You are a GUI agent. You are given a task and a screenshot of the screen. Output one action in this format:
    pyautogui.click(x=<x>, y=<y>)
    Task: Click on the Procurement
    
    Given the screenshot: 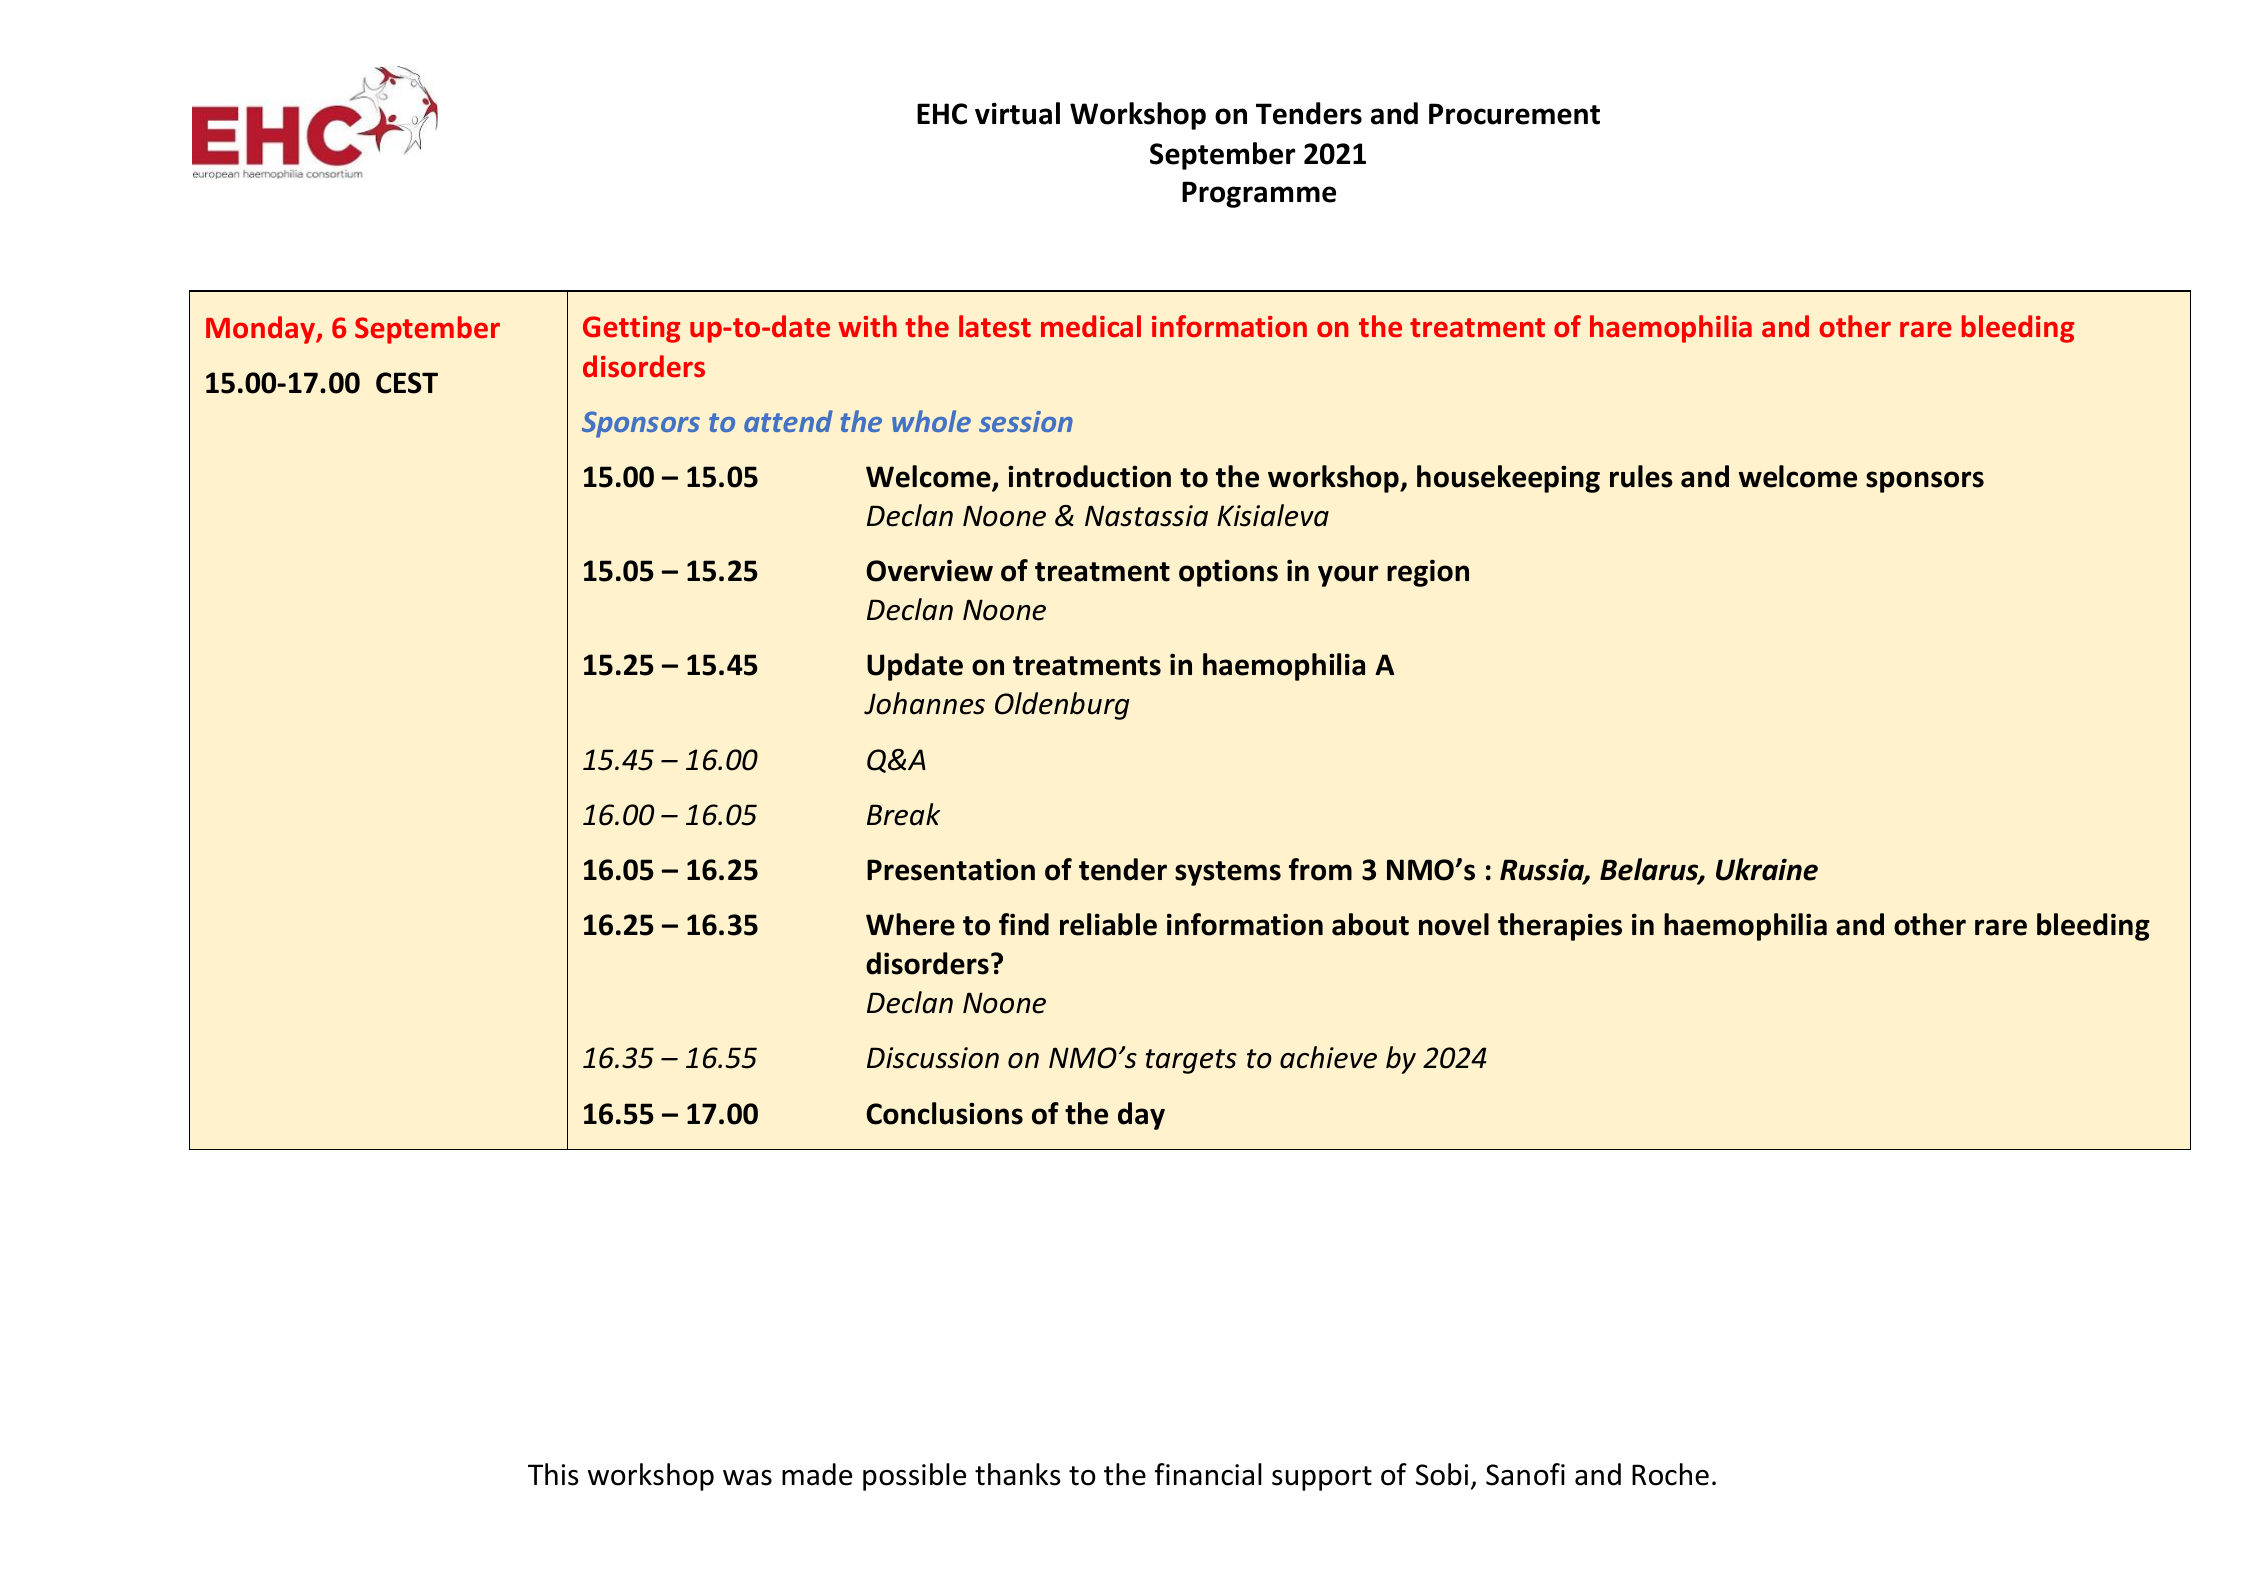 What is the action you would take?
    pyautogui.click(x=1514, y=114)
